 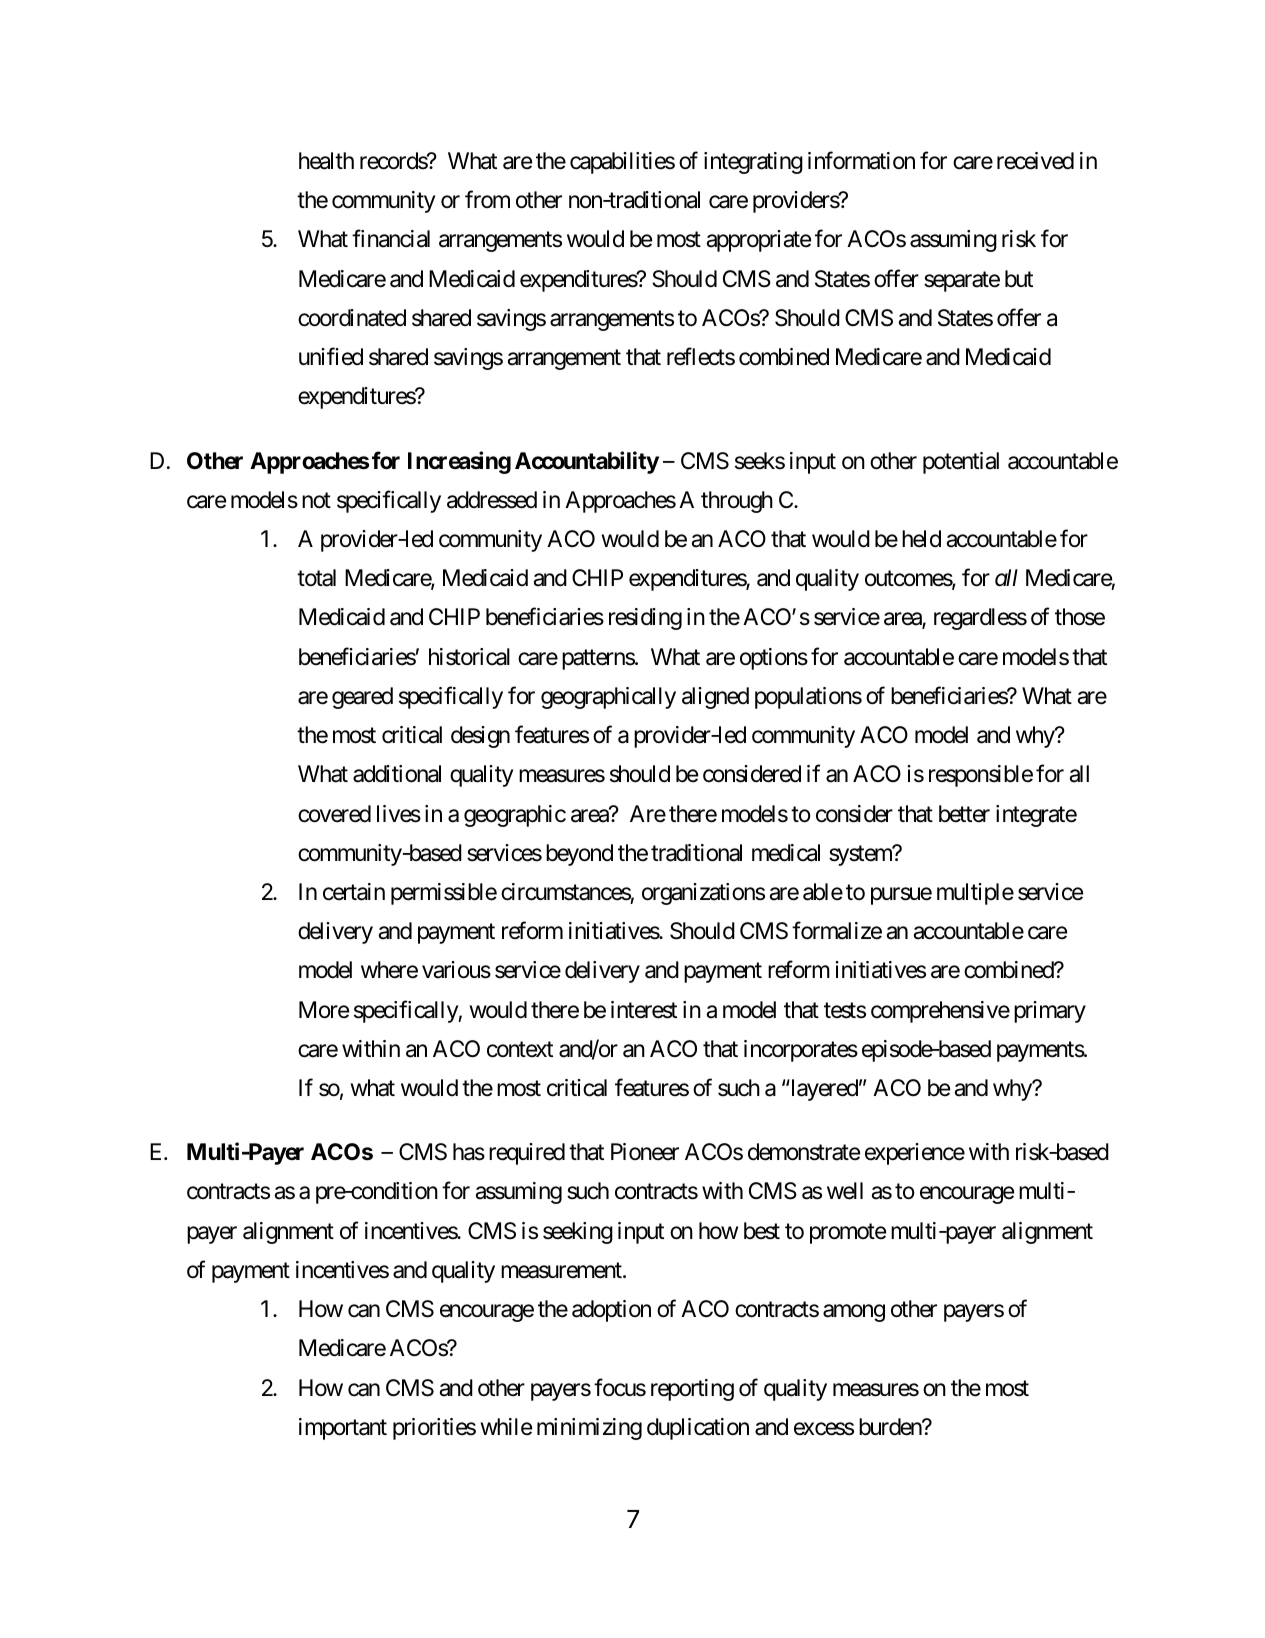 I want to click on received, so click(x=1035, y=161).
